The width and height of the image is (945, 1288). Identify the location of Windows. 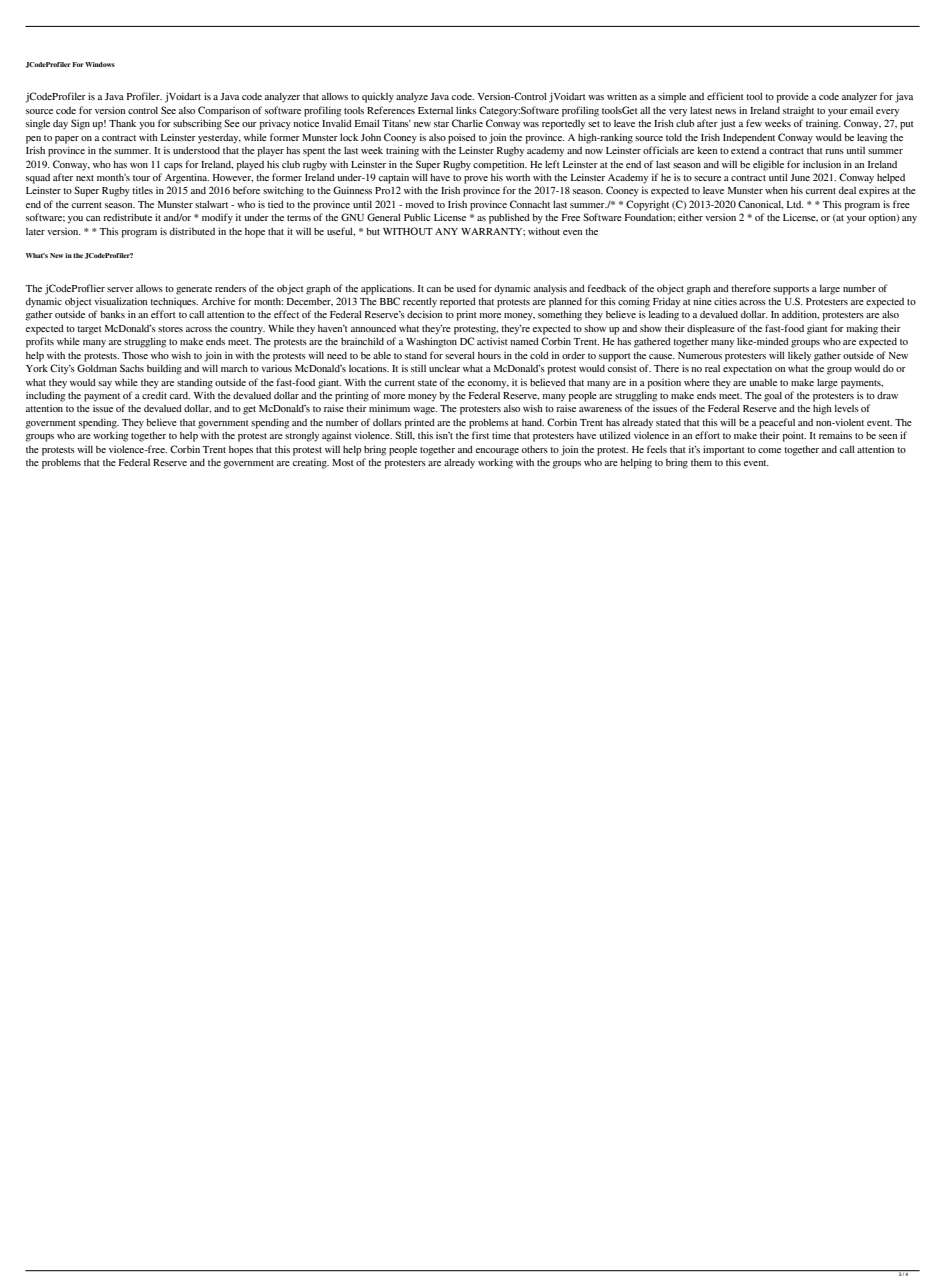
(100, 64).
